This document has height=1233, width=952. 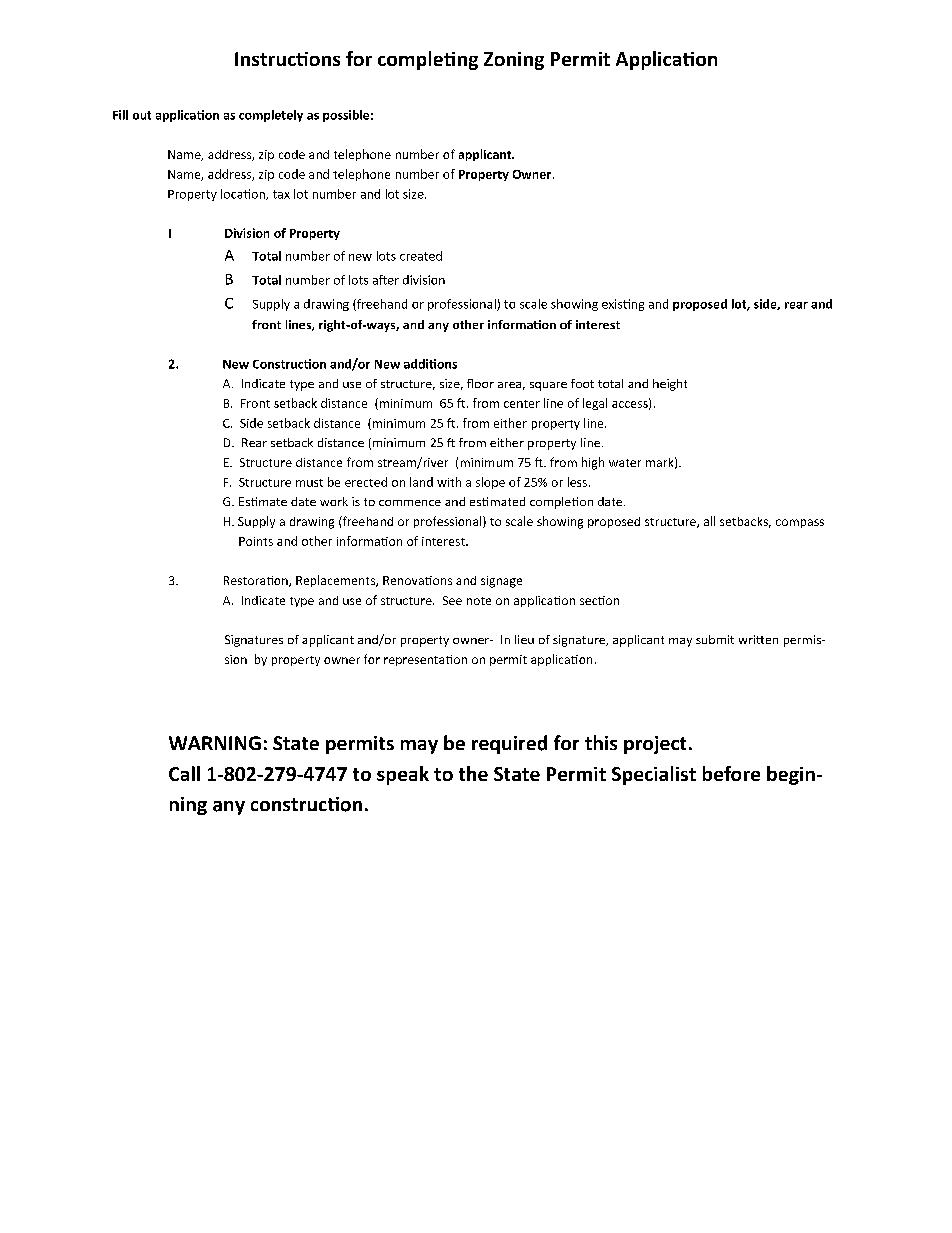 What do you see at coordinates (142, 115) in the document?
I see `out` at bounding box center [142, 115].
